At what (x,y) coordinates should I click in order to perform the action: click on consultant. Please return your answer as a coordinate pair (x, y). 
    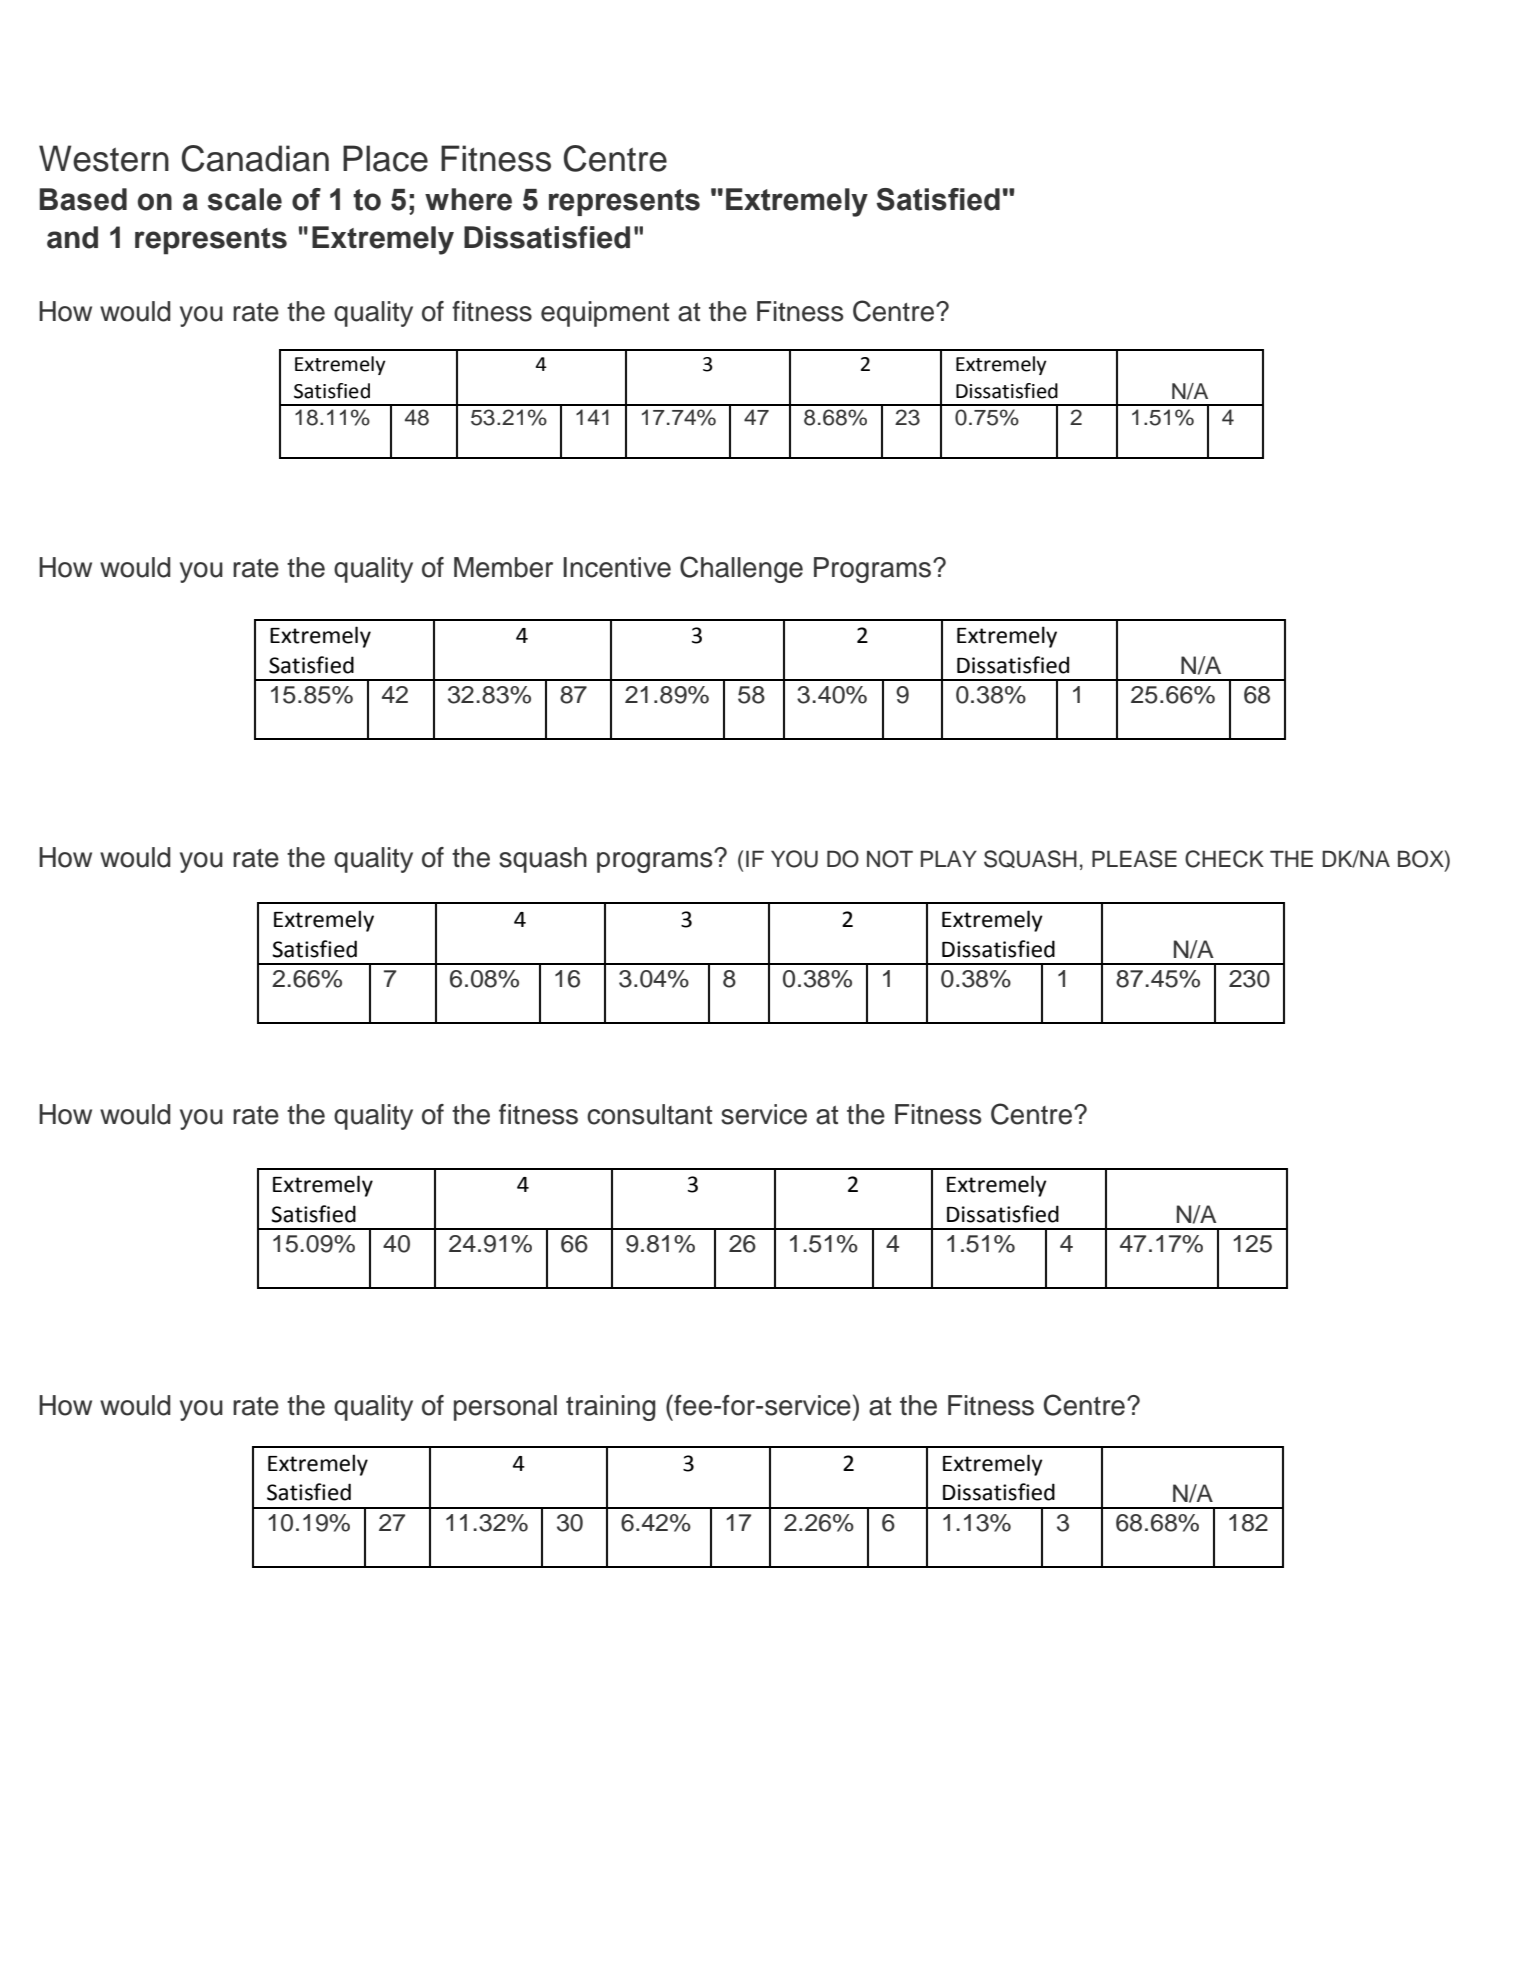
    Looking at the image, I should click on (649, 1114).
